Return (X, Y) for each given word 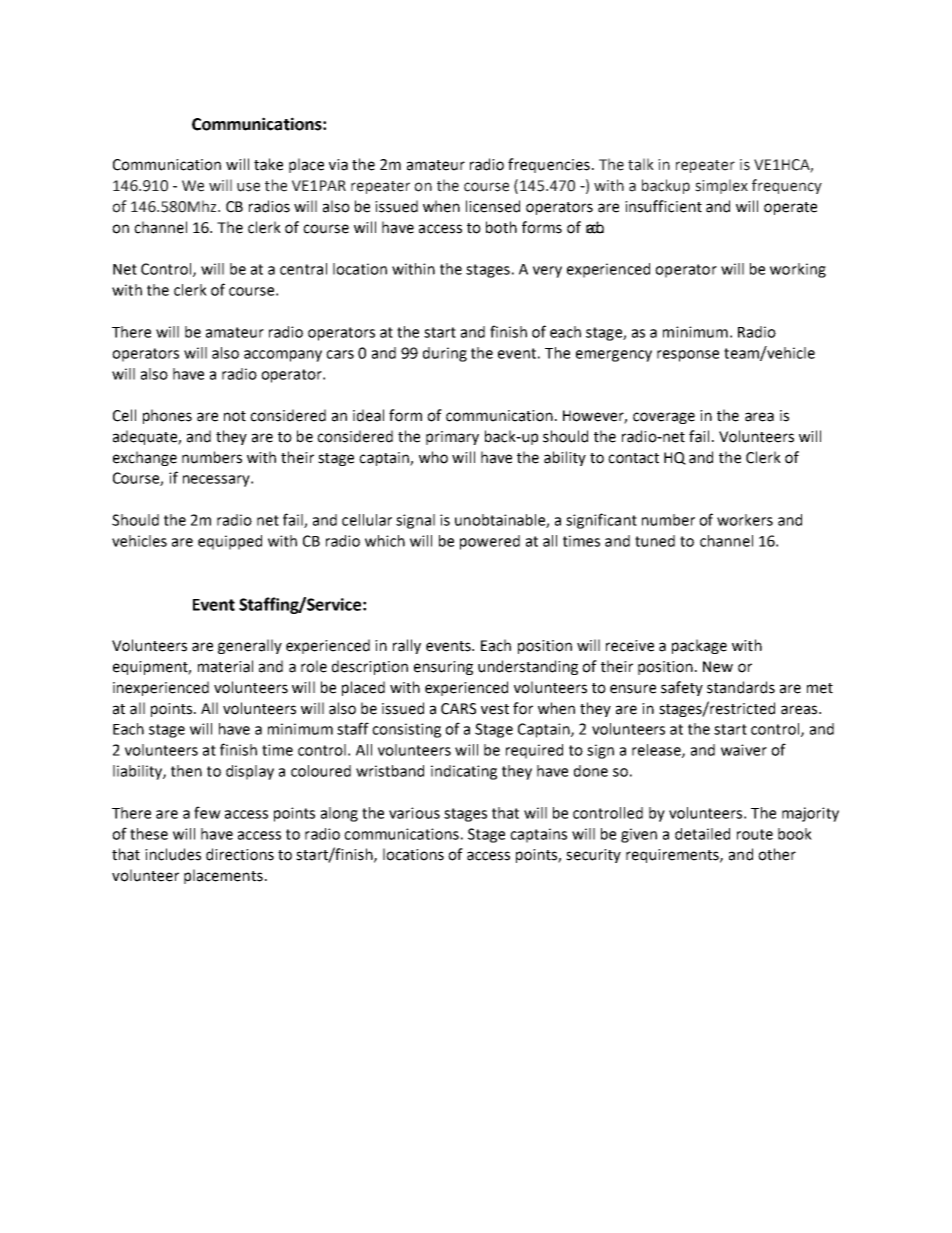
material (225, 666)
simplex (721, 186)
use (248, 187)
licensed (493, 206)
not (235, 416)
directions (240, 854)
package (699, 646)
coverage (664, 418)
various (414, 813)
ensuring (443, 668)
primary (452, 438)
